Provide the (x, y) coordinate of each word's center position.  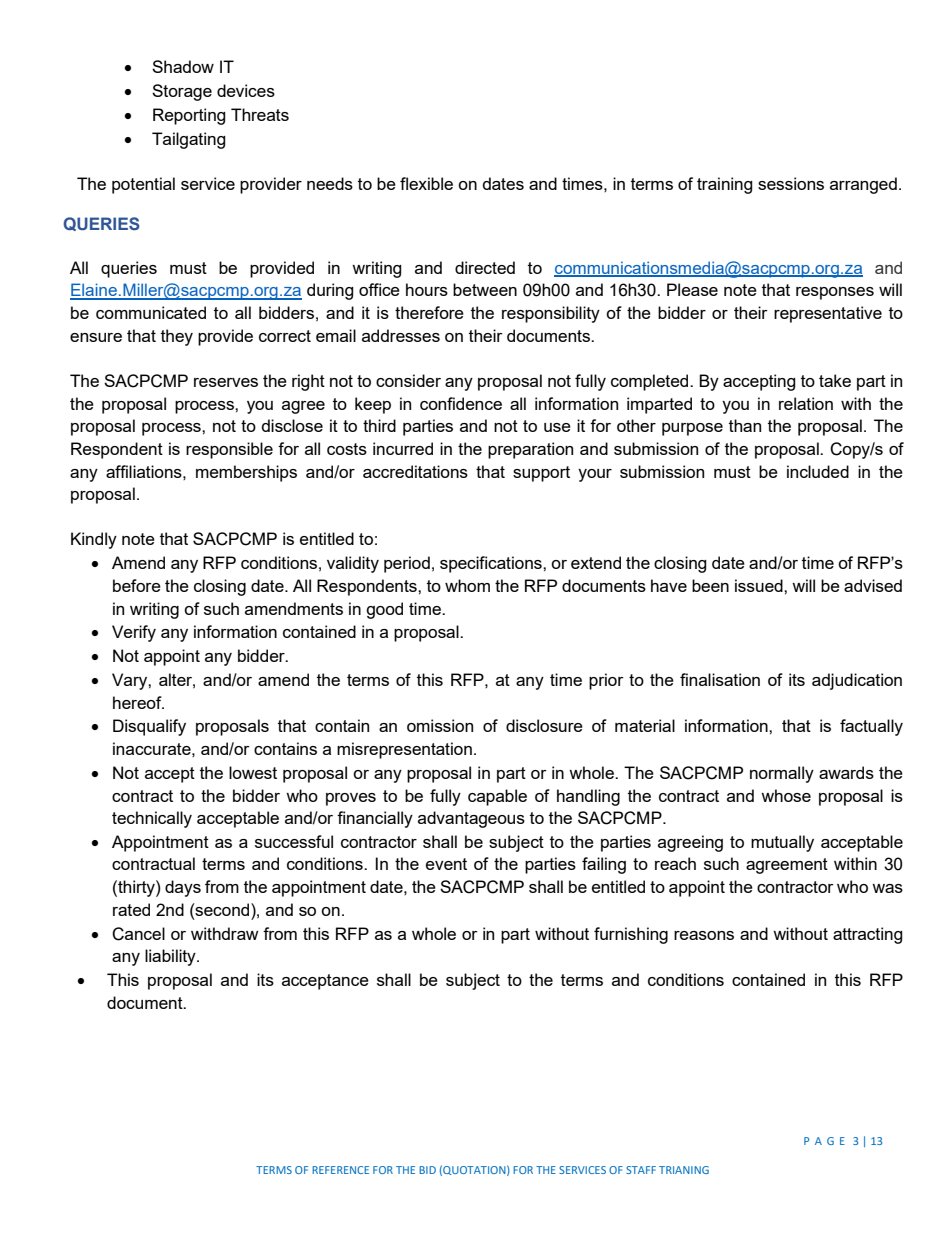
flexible (426, 183)
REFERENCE (340, 1170)
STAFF (641, 1170)
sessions (791, 183)
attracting (868, 935)
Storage (182, 92)
